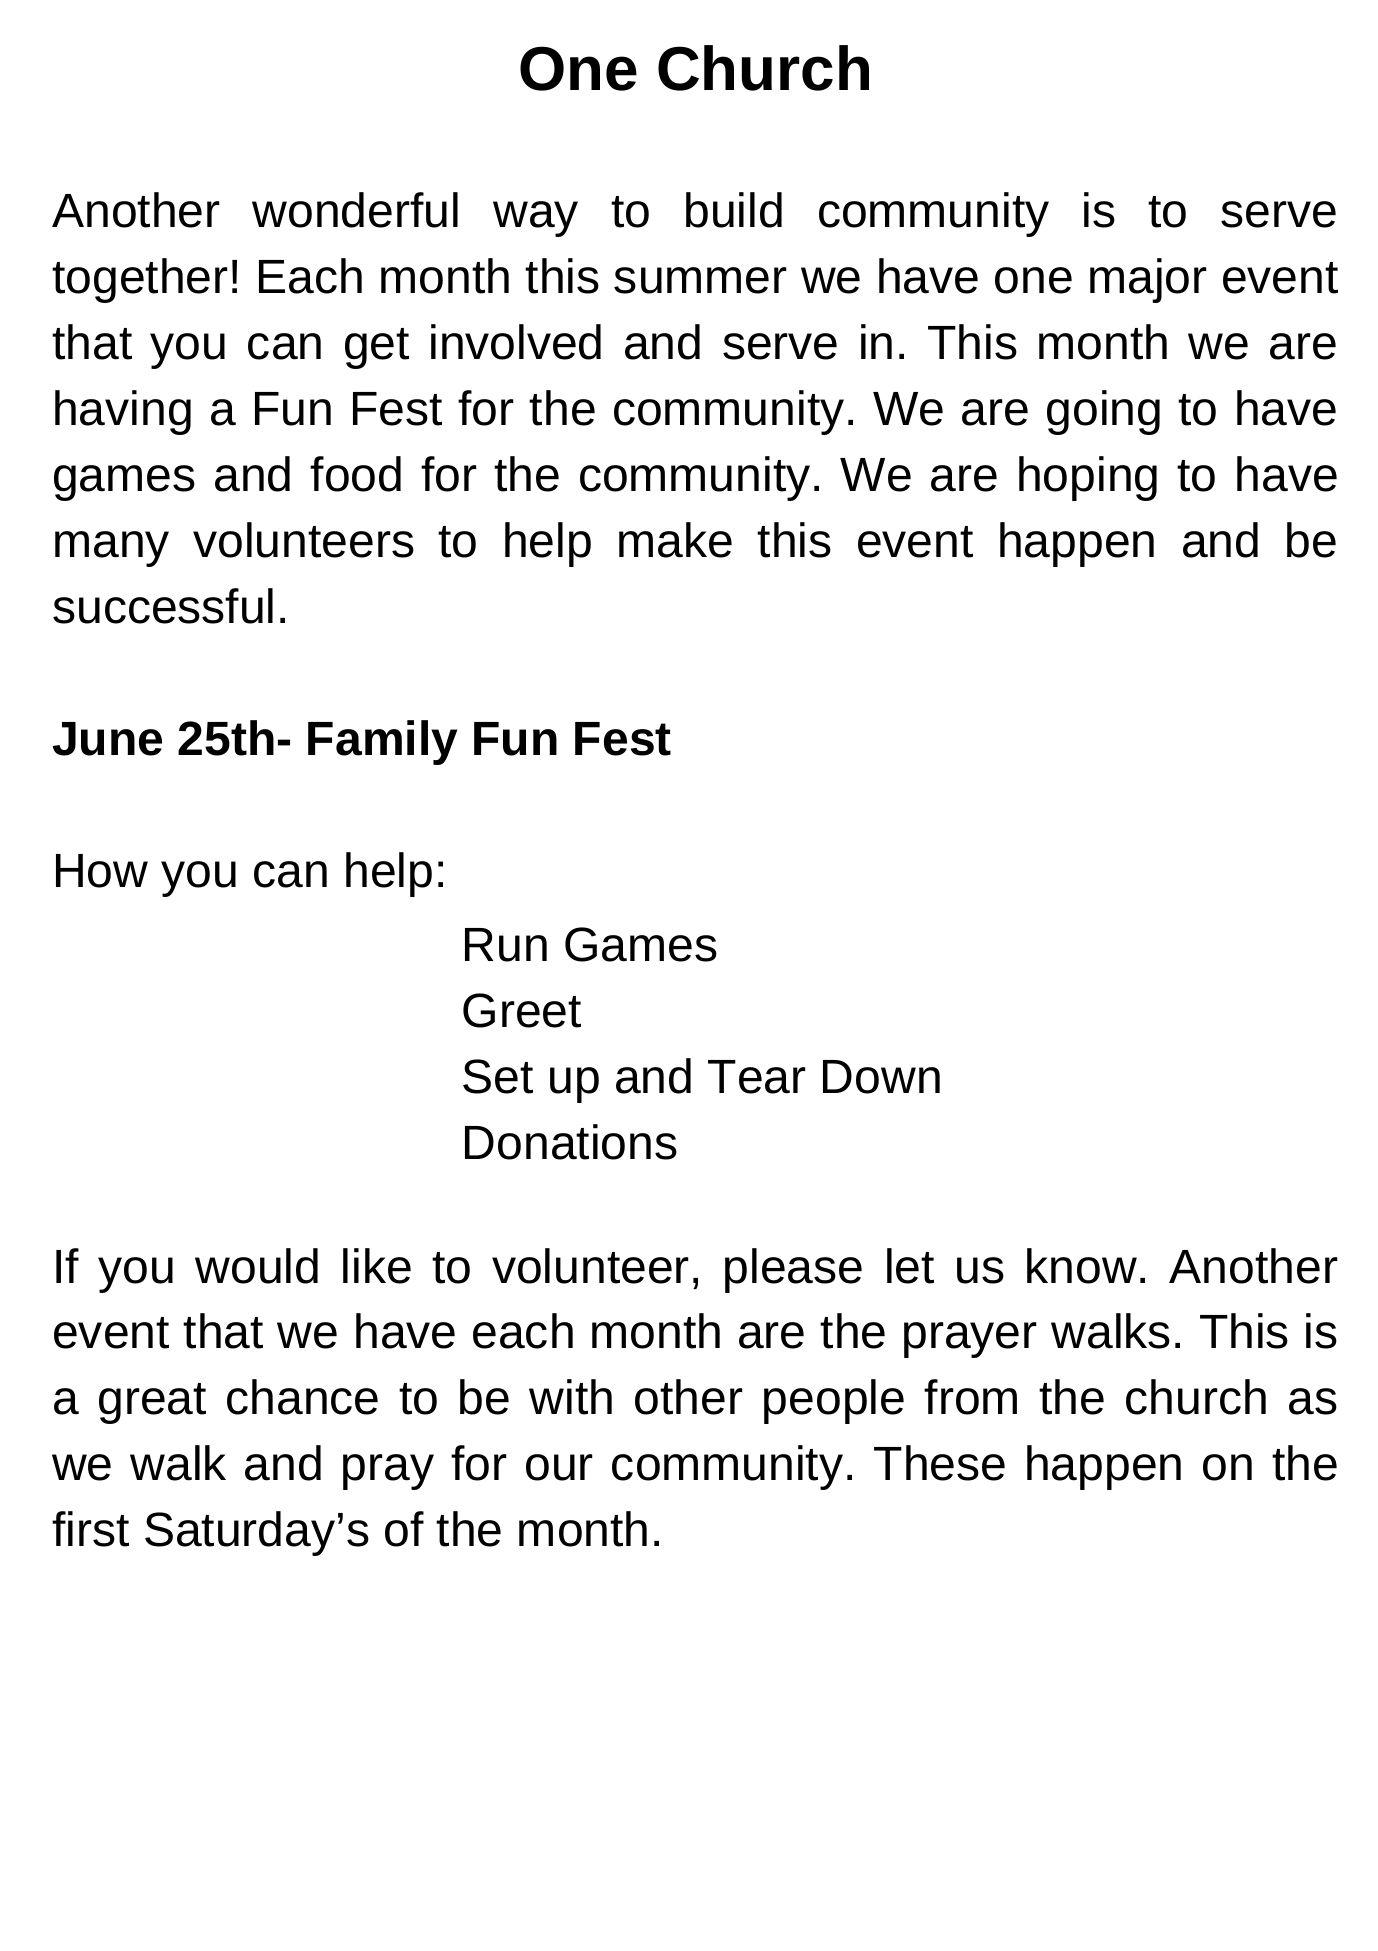 The image size is (1378, 1951). What do you see at coordinates (1148, 280) in the screenshot?
I see `major` at bounding box center [1148, 280].
